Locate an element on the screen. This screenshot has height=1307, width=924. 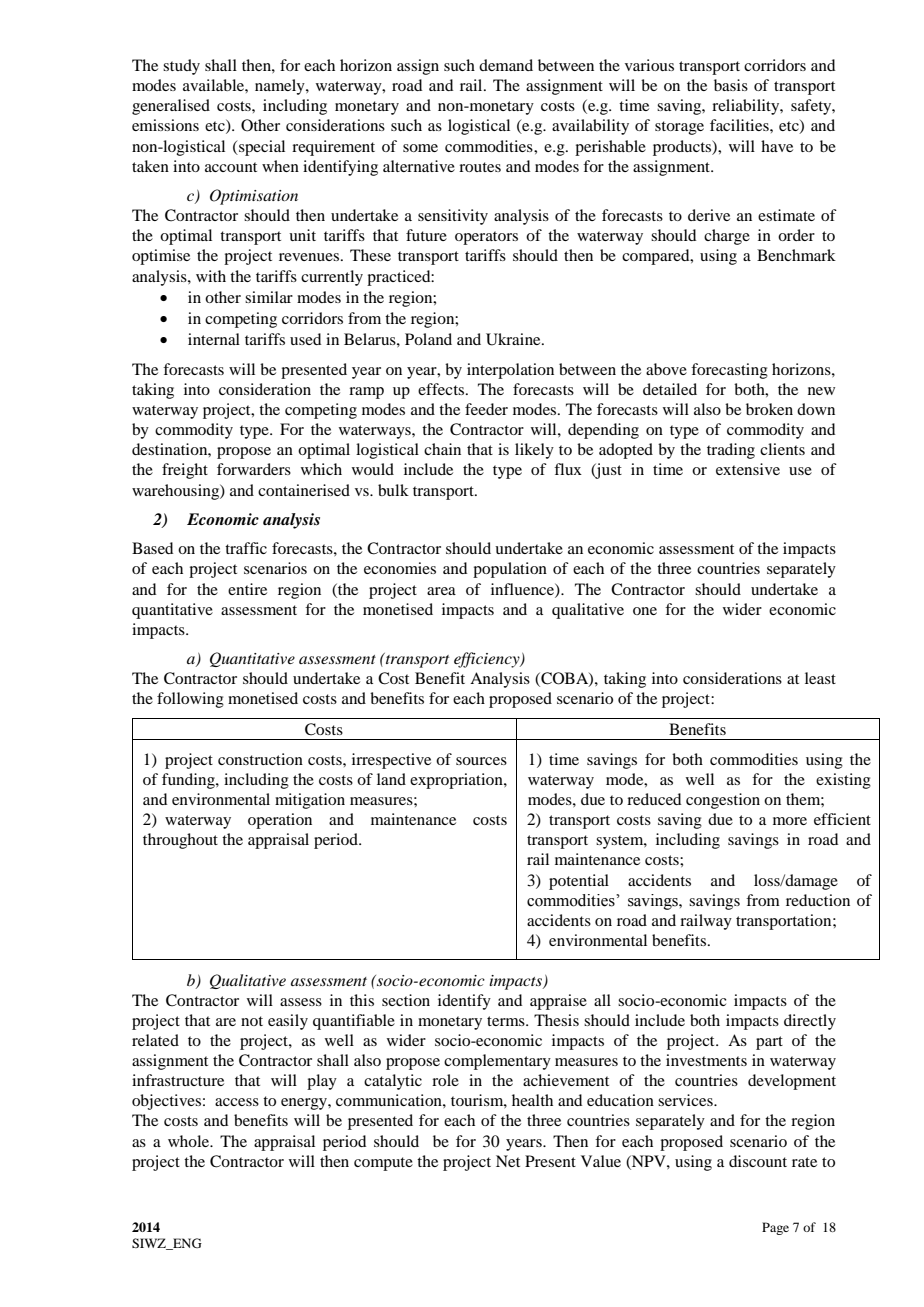
potential is located at coordinates (579, 882).
